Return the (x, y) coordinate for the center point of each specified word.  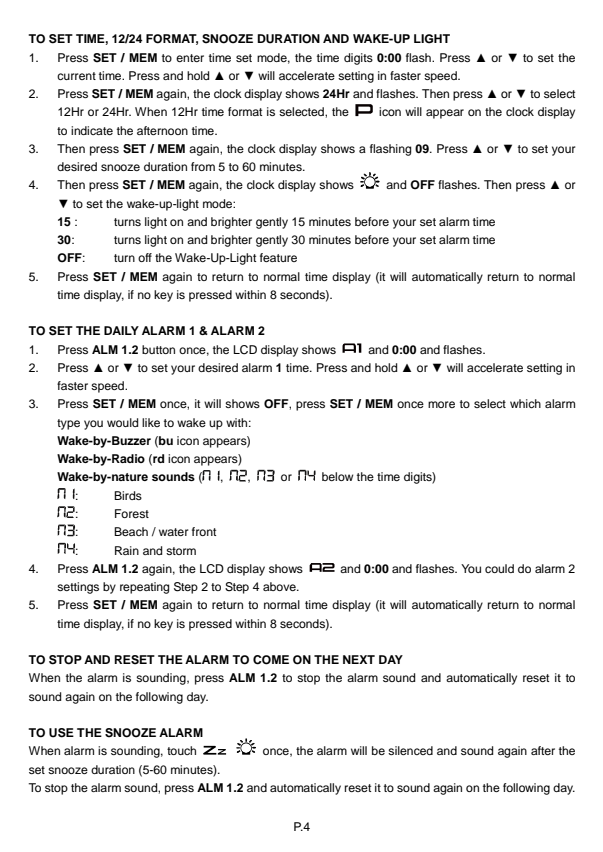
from (203, 166)
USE (61, 733)
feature (278, 257)
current (76, 76)
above (280, 586)
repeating (144, 588)
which (525, 403)
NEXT (359, 659)
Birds (128, 495)
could (499, 568)
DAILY (121, 330)
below (337, 476)
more (441, 404)
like (151, 422)
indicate (92, 130)
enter (190, 58)
